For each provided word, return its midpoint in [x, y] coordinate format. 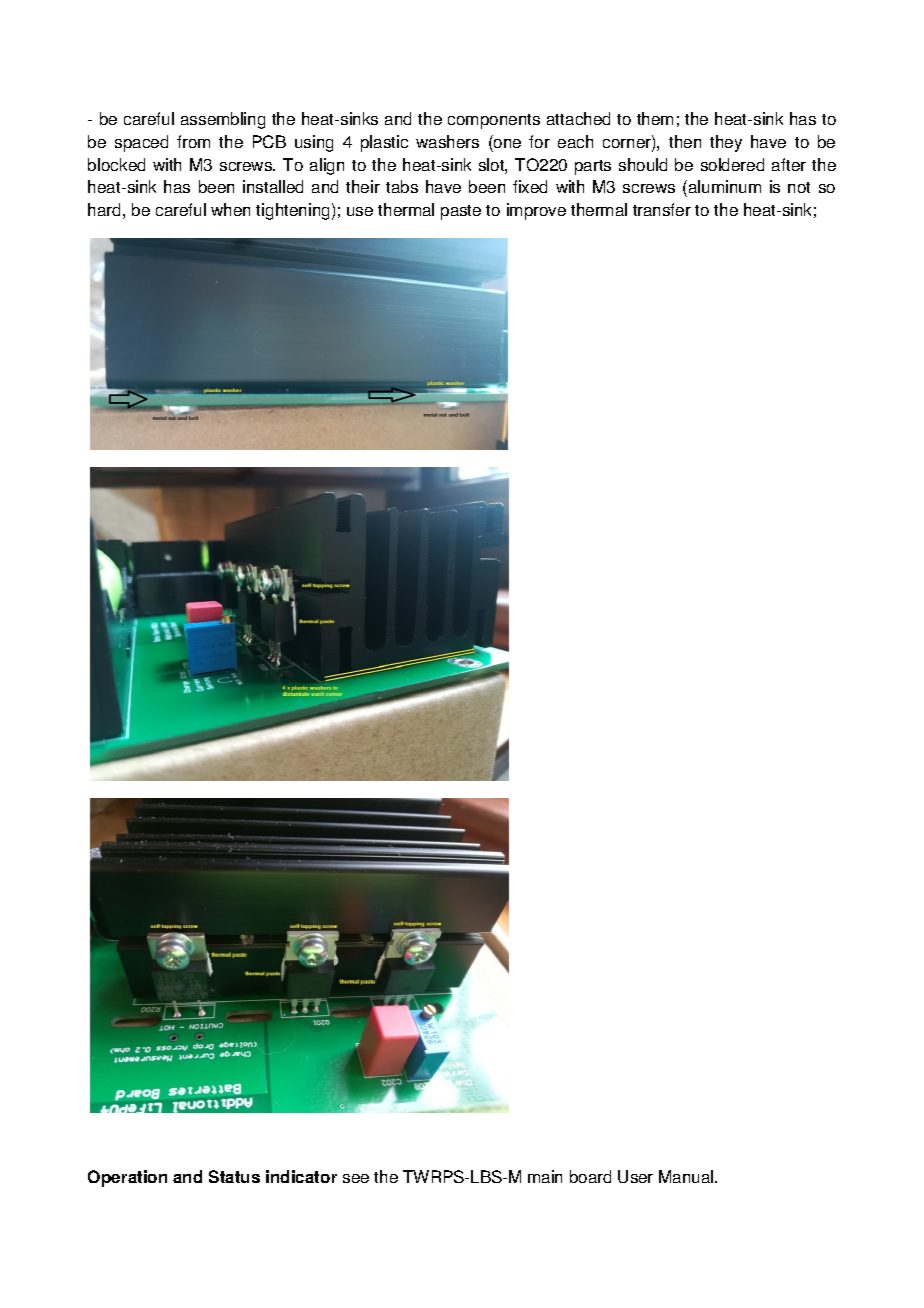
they [726, 143]
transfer [662, 209]
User [635, 1176]
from [193, 141]
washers [447, 141]
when [230, 209]
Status [234, 1176]
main [545, 1176]
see [356, 1178]
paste [461, 212]
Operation [127, 1178]
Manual [687, 1176]
